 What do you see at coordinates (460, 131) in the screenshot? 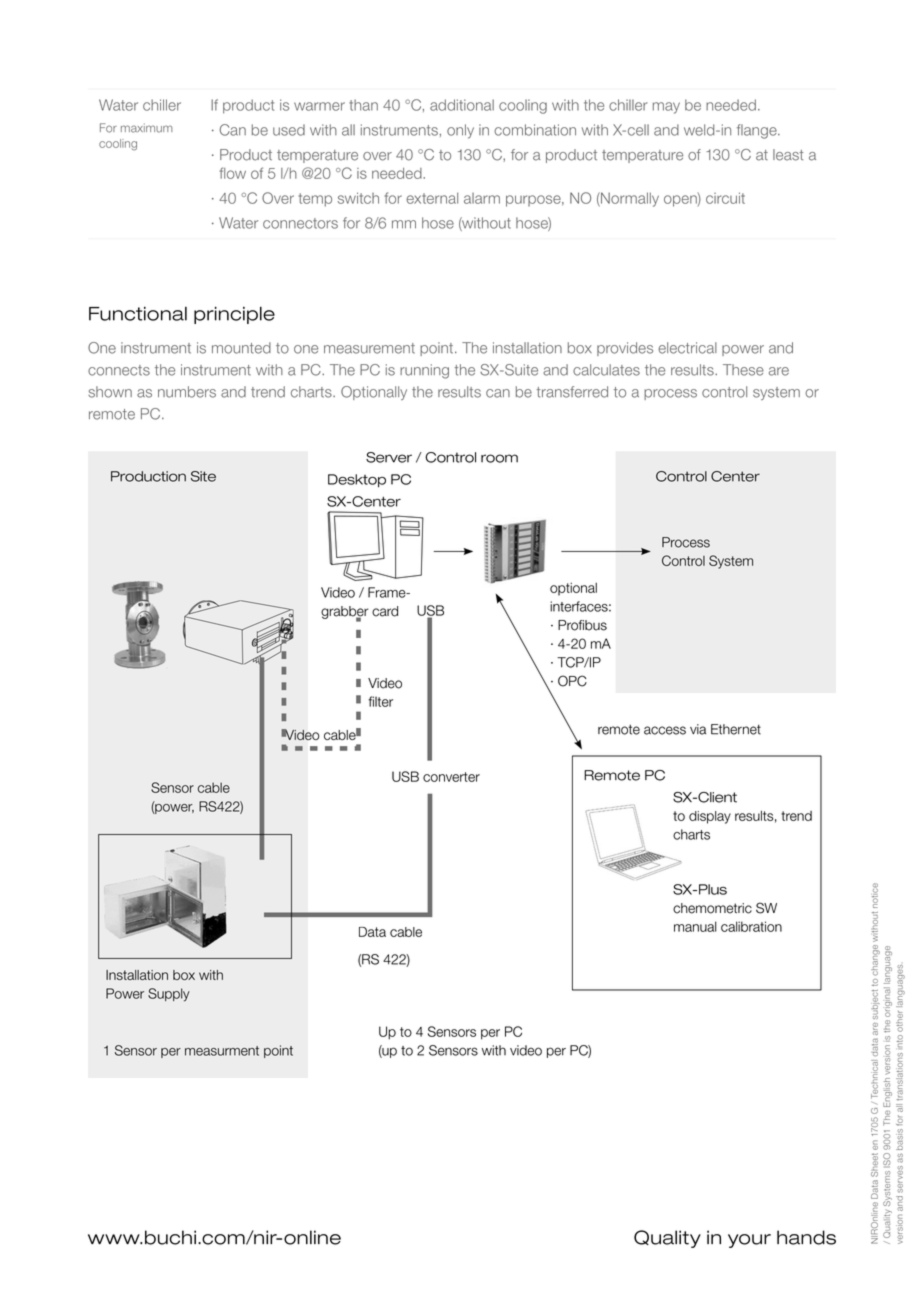
I see `only` at bounding box center [460, 131].
